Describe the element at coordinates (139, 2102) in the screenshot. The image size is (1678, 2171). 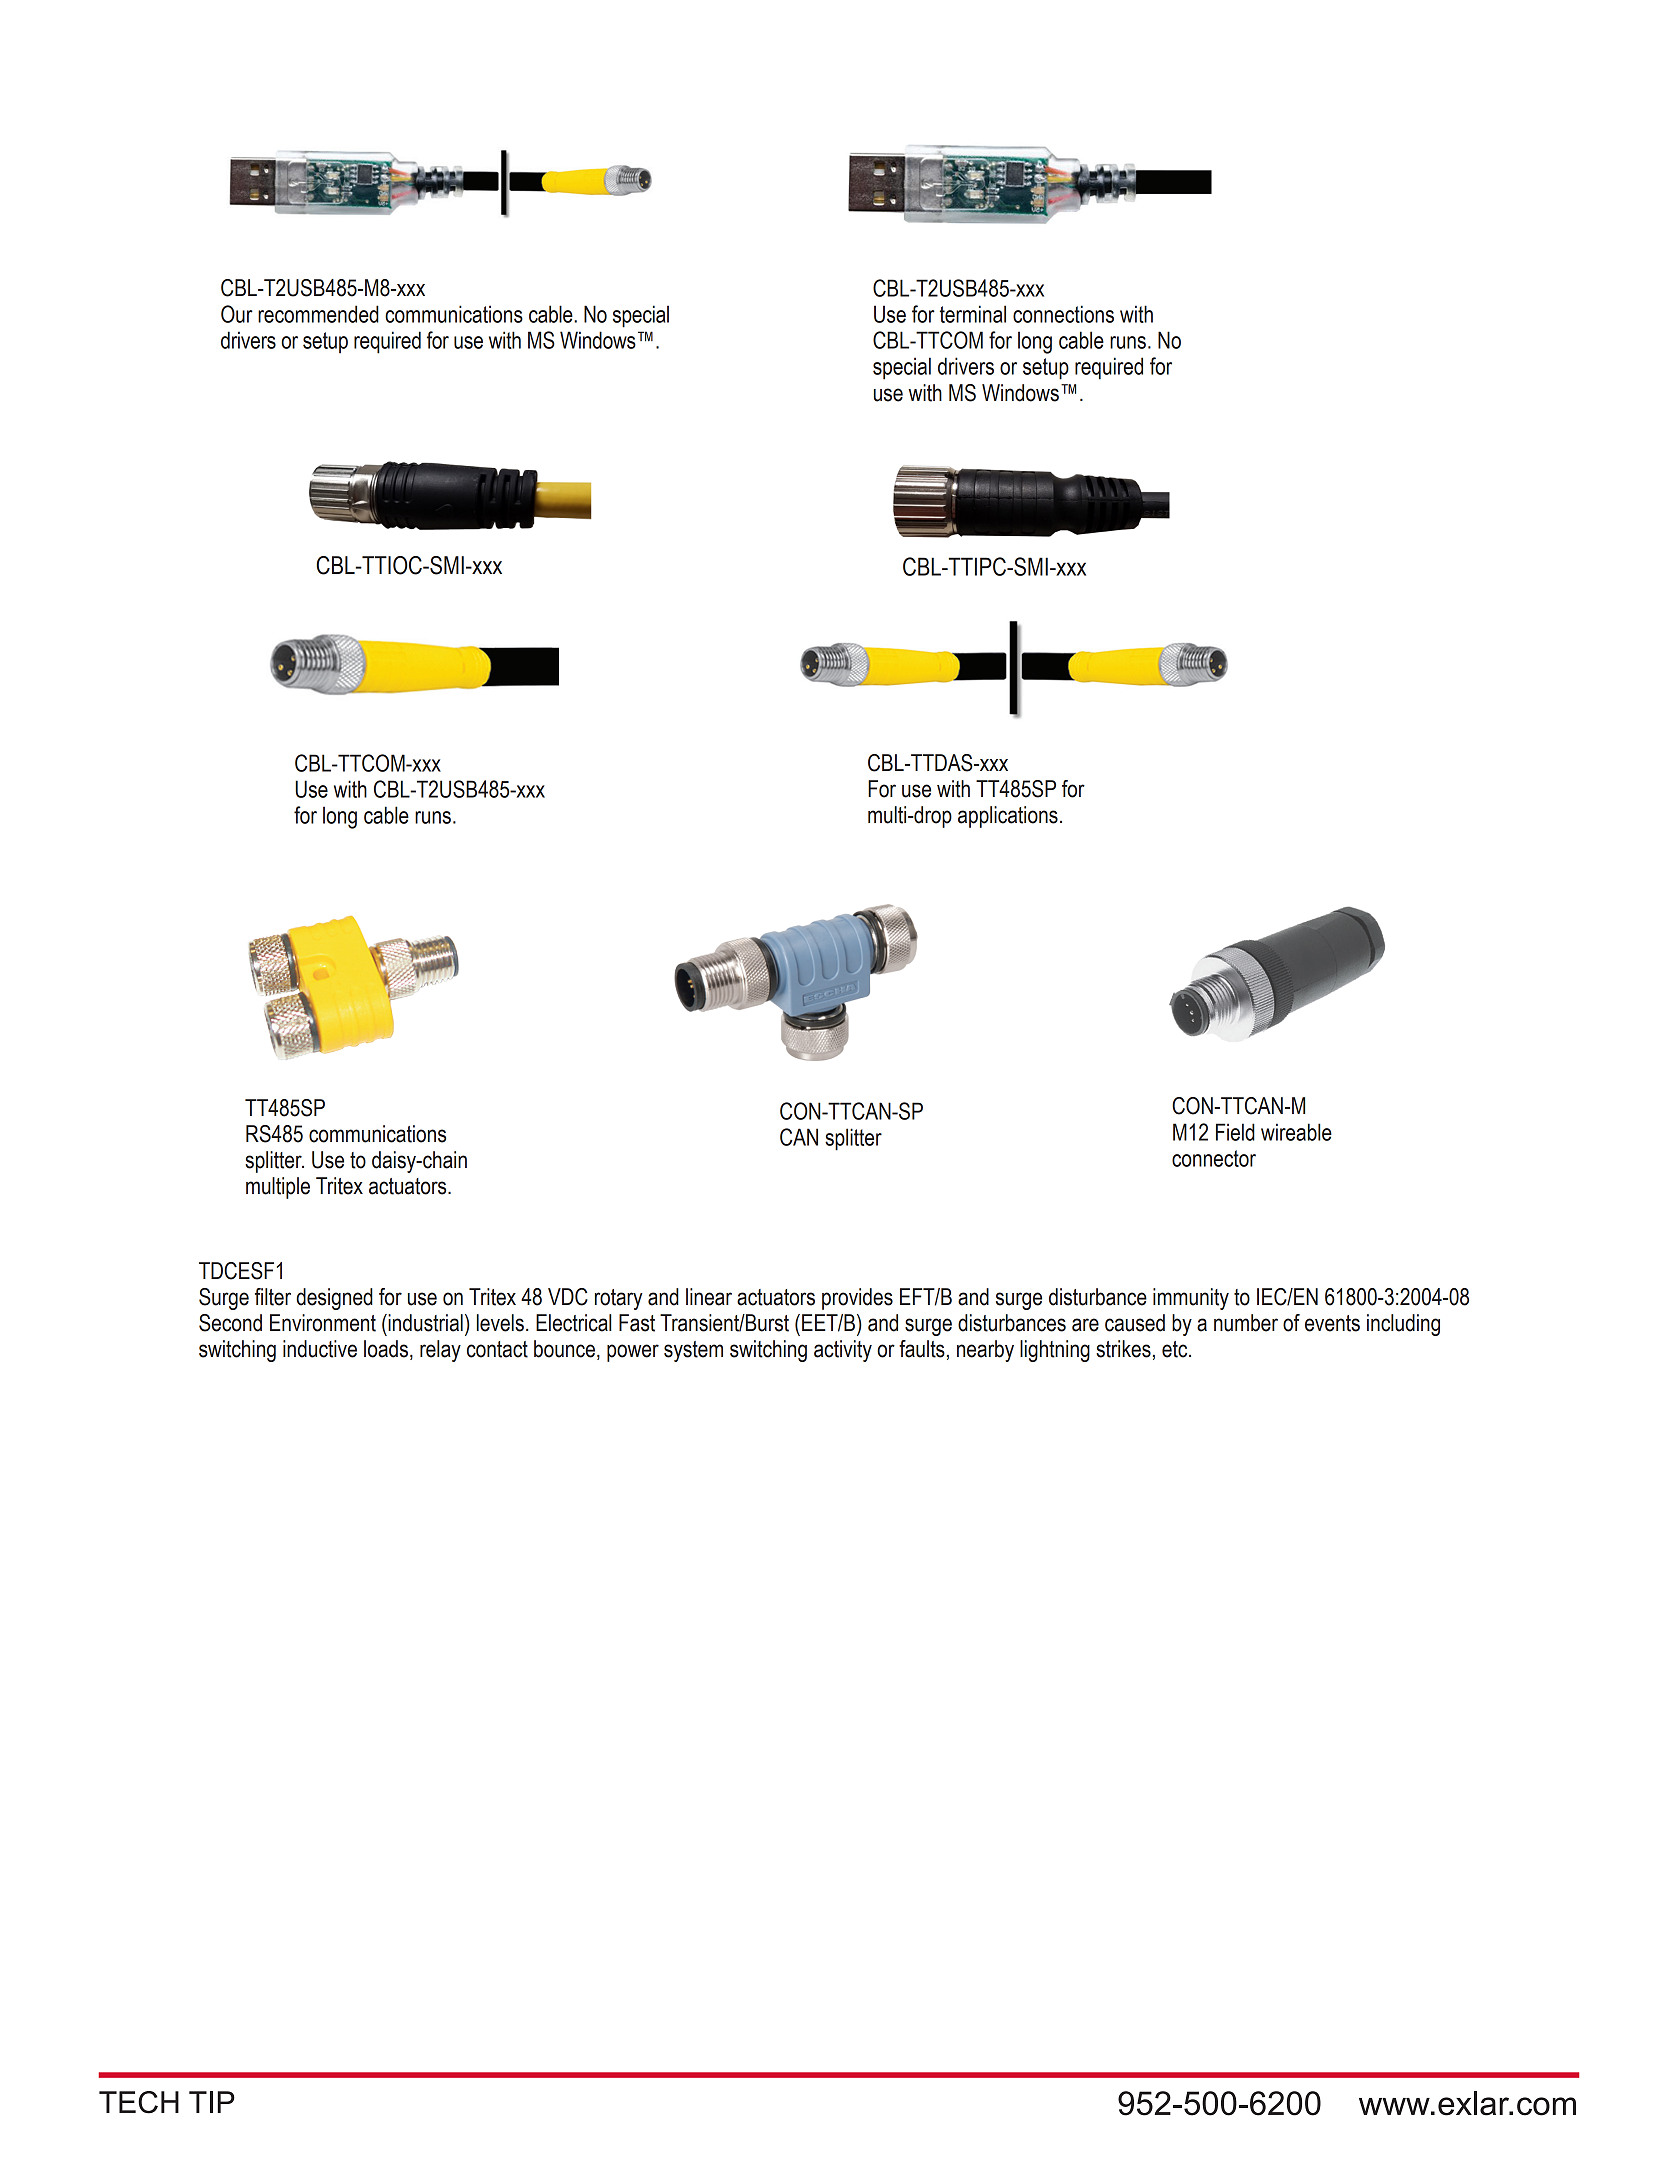
I see `TECH` at that location.
